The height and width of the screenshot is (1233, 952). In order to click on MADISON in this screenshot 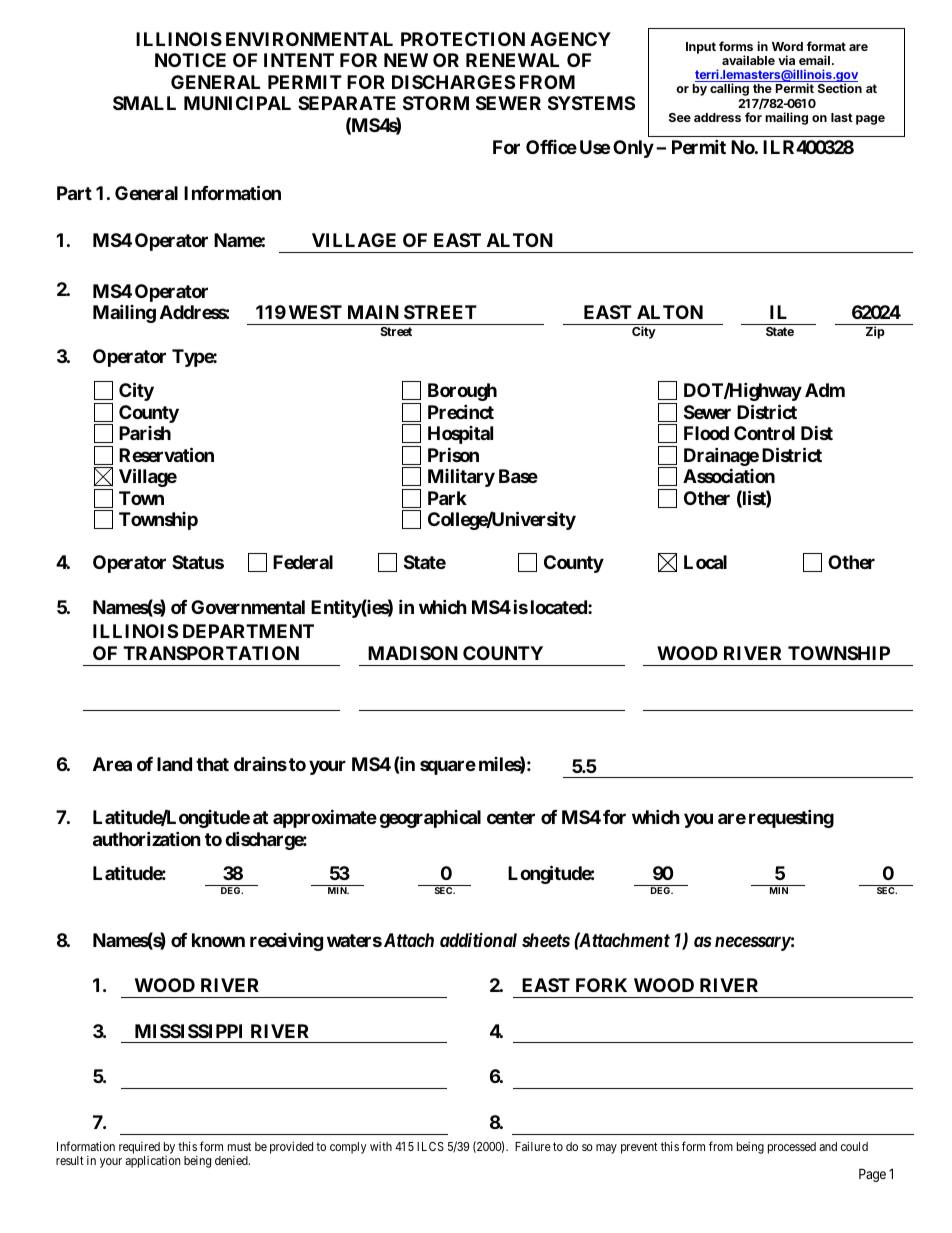, I will do `click(413, 653)`.
